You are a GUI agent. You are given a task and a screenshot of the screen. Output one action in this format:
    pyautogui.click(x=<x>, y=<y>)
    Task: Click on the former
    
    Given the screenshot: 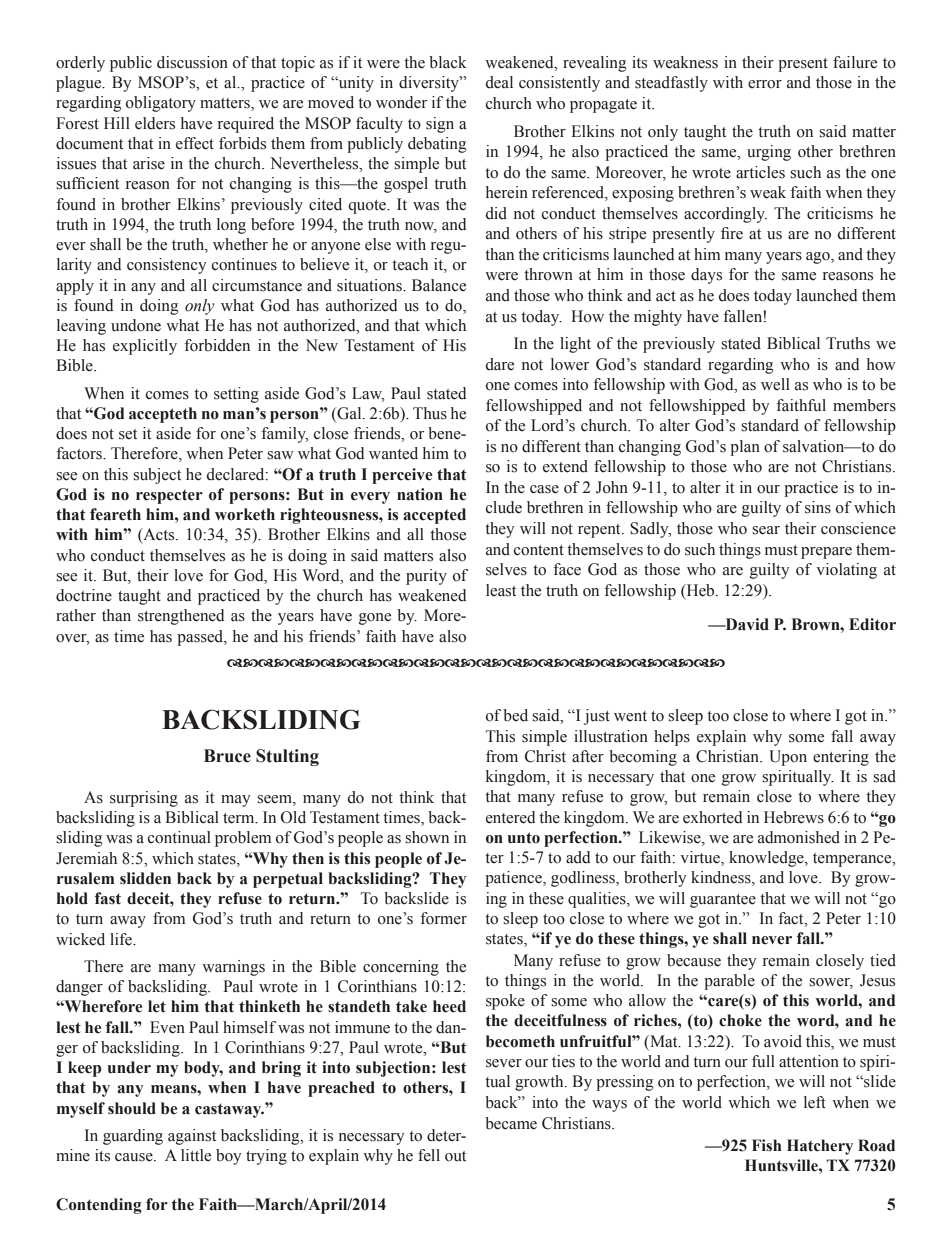 What is the action you would take?
    pyautogui.click(x=443, y=918)
